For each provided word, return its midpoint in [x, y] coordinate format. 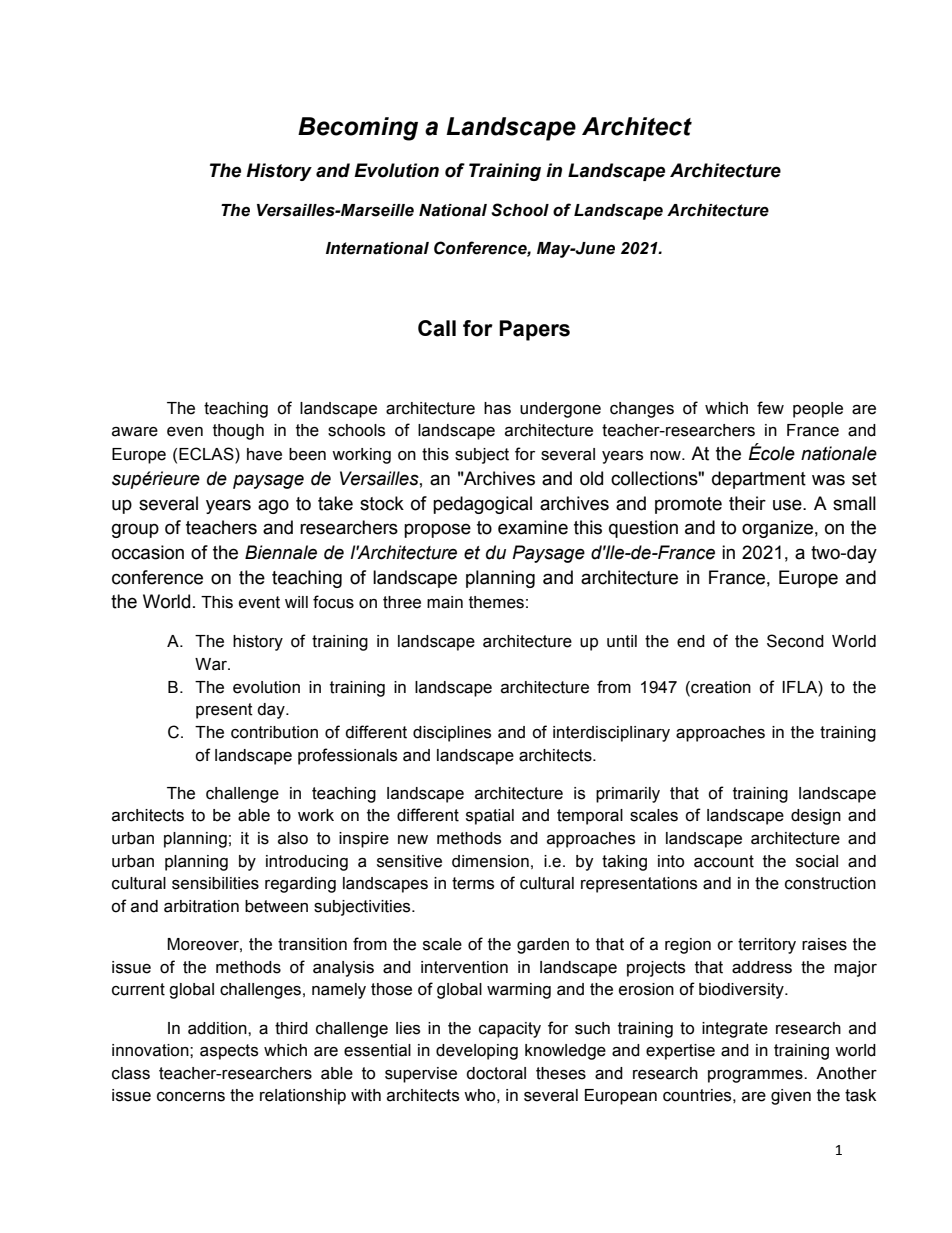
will [296, 602]
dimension [490, 861]
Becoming [358, 129]
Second [795, 641]
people [818, 410]
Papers [534, 330]
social [817, 861]
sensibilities [215, 883]
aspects [229, 1052]
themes [496, 602]
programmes [756, 1076]
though [238, 432]
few [770, 408]
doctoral [496, 1073]
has [497, 408]
